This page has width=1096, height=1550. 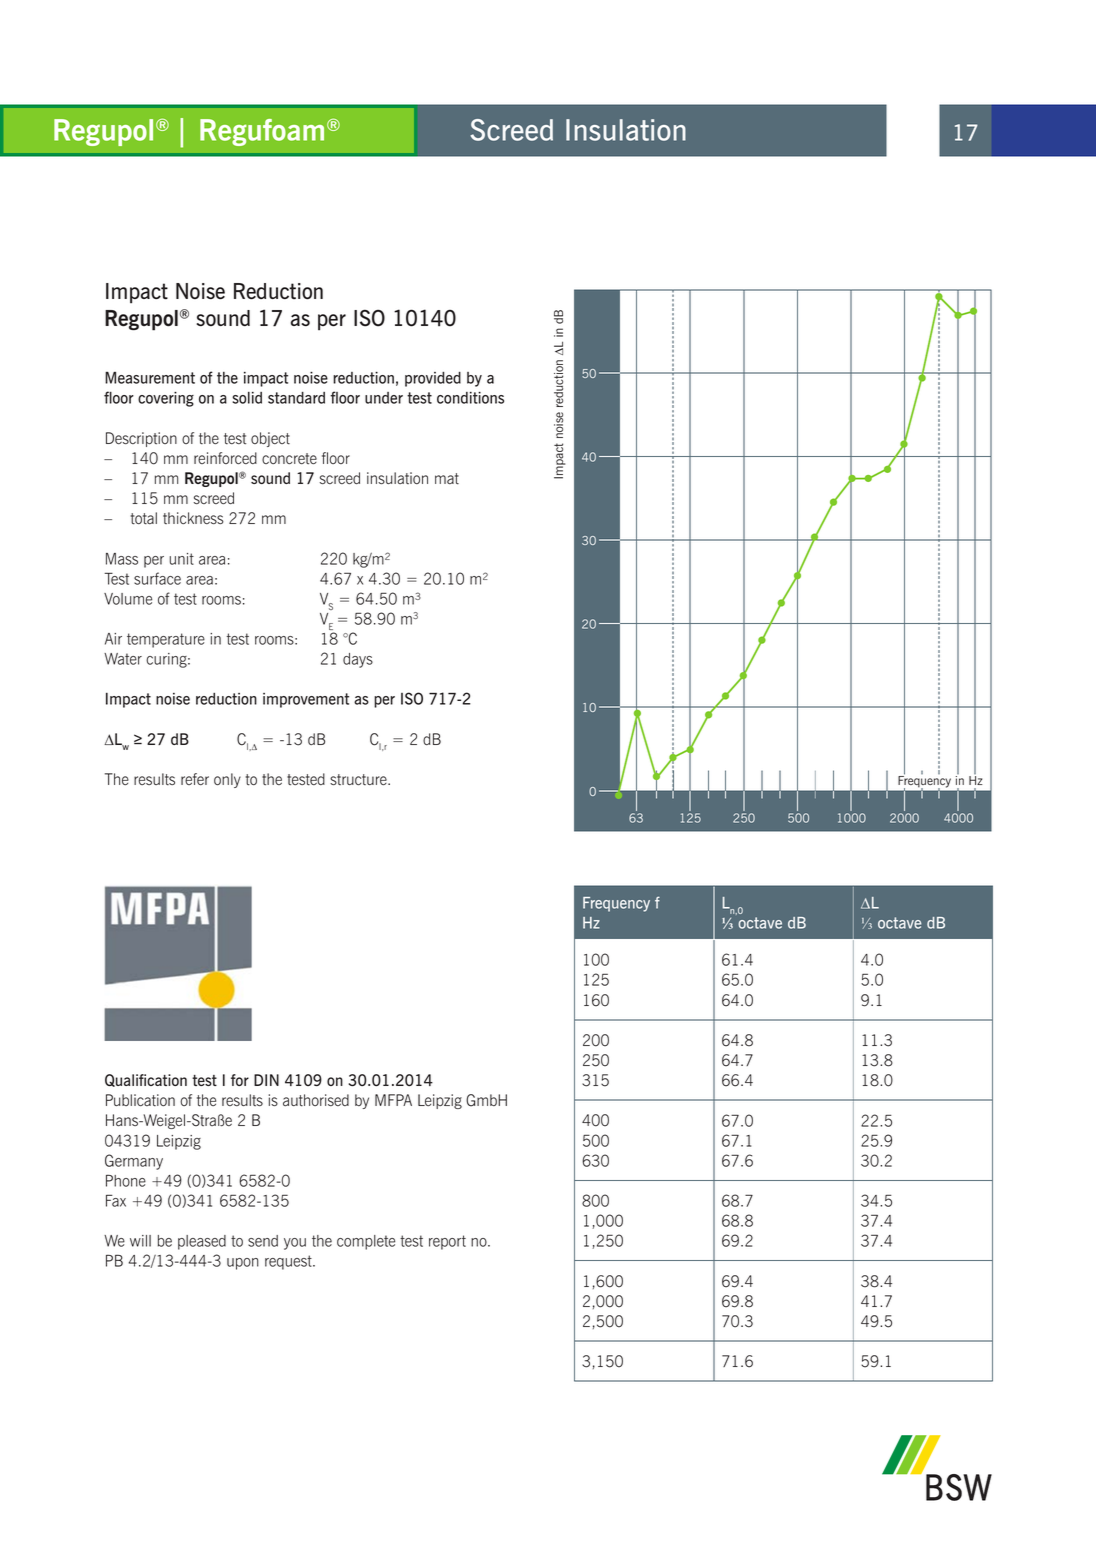 I want to click on refer, so click(x=195, y=779).
